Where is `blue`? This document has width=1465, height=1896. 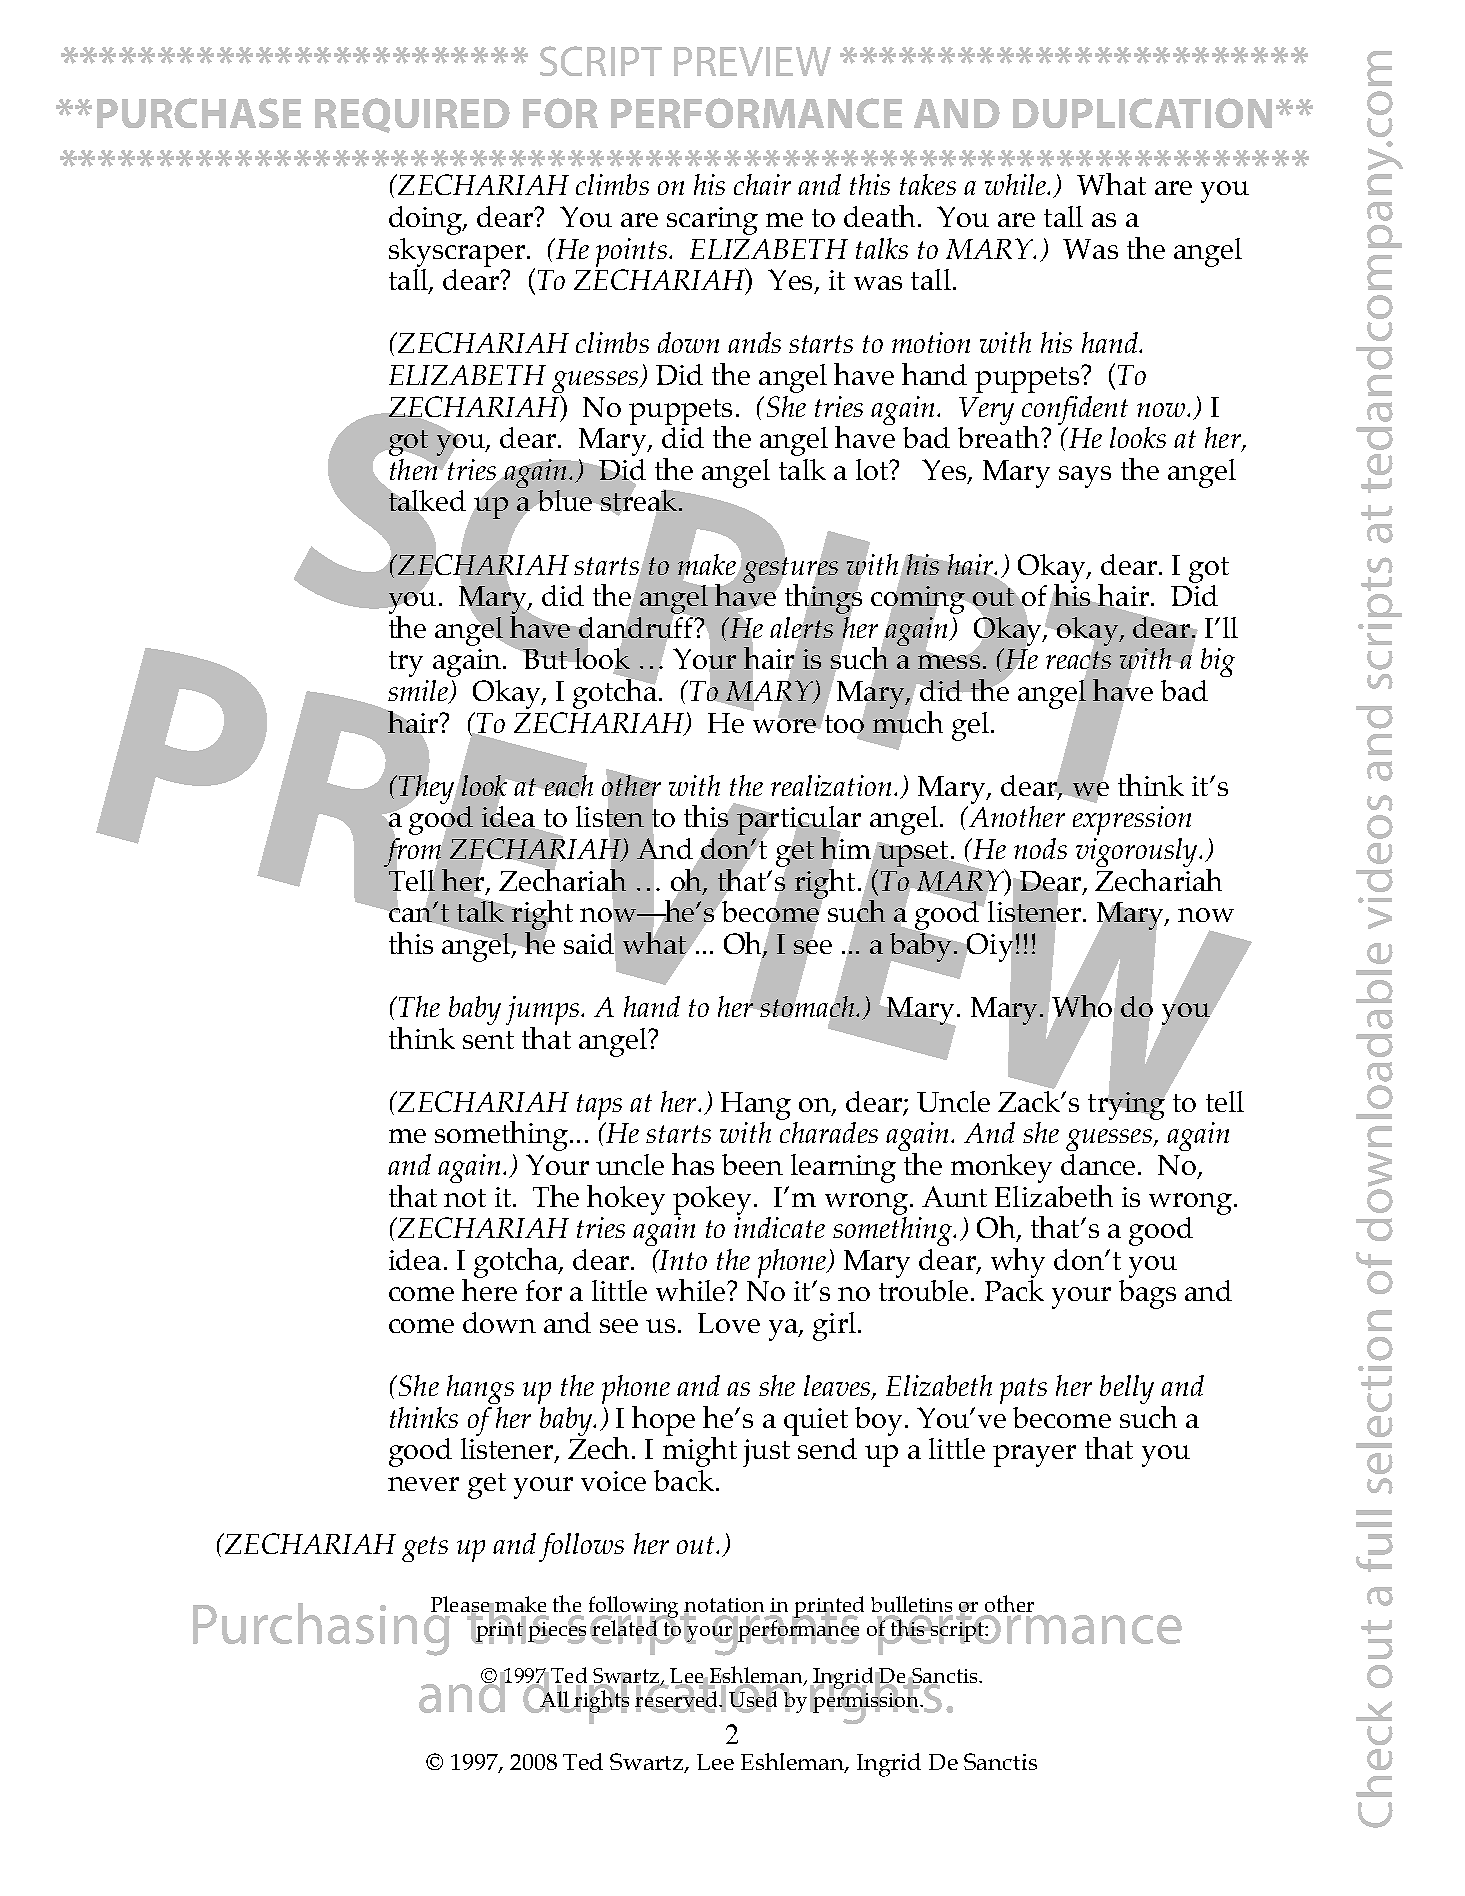 blue is located at coordinates (565, 500).
